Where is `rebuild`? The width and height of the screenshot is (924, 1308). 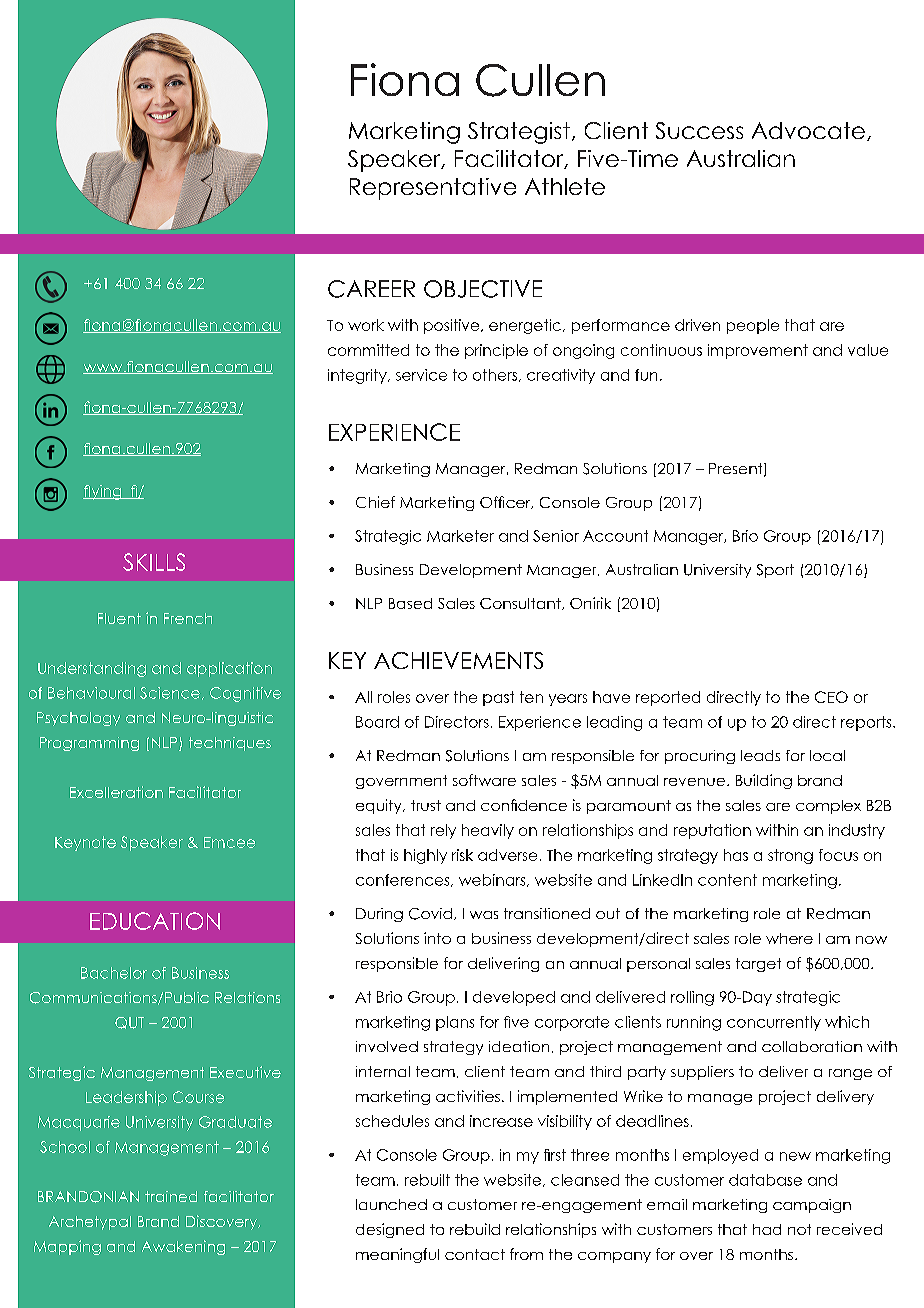
rebuild is located at coordinates (475, 1229).
